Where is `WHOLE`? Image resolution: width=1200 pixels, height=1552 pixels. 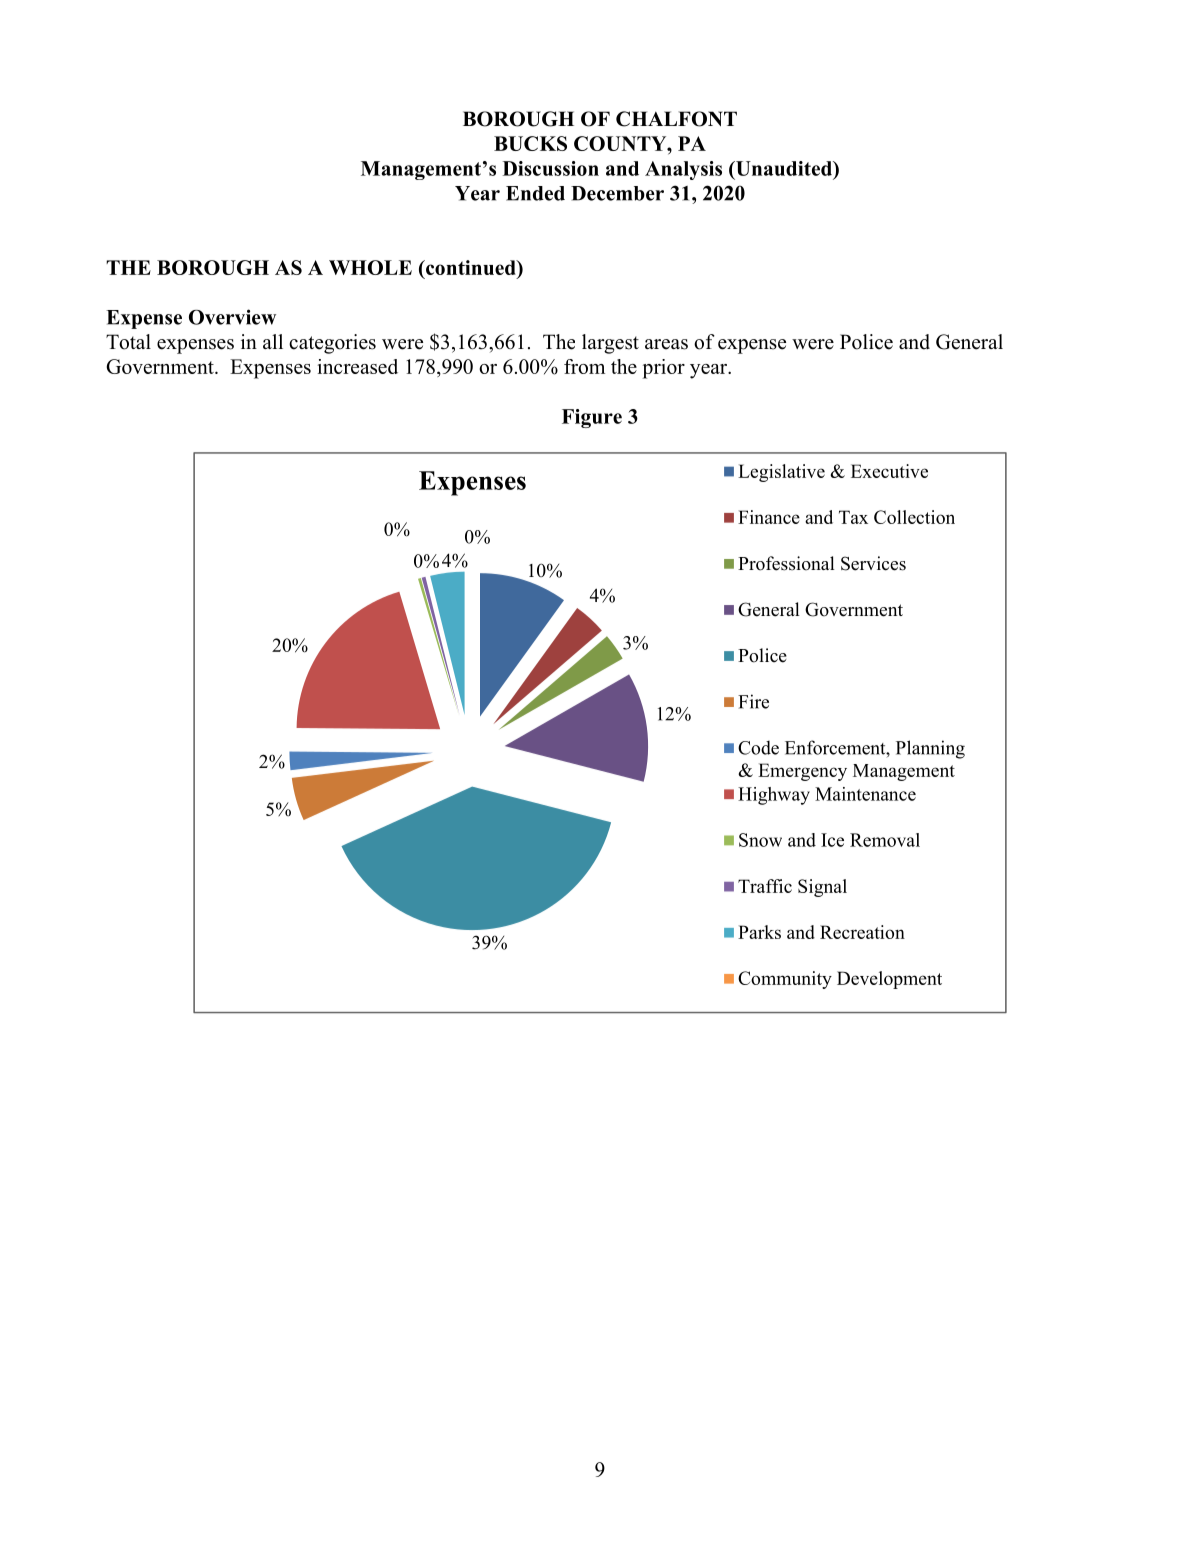 WHOLE is located at coordinates (370, 267).
